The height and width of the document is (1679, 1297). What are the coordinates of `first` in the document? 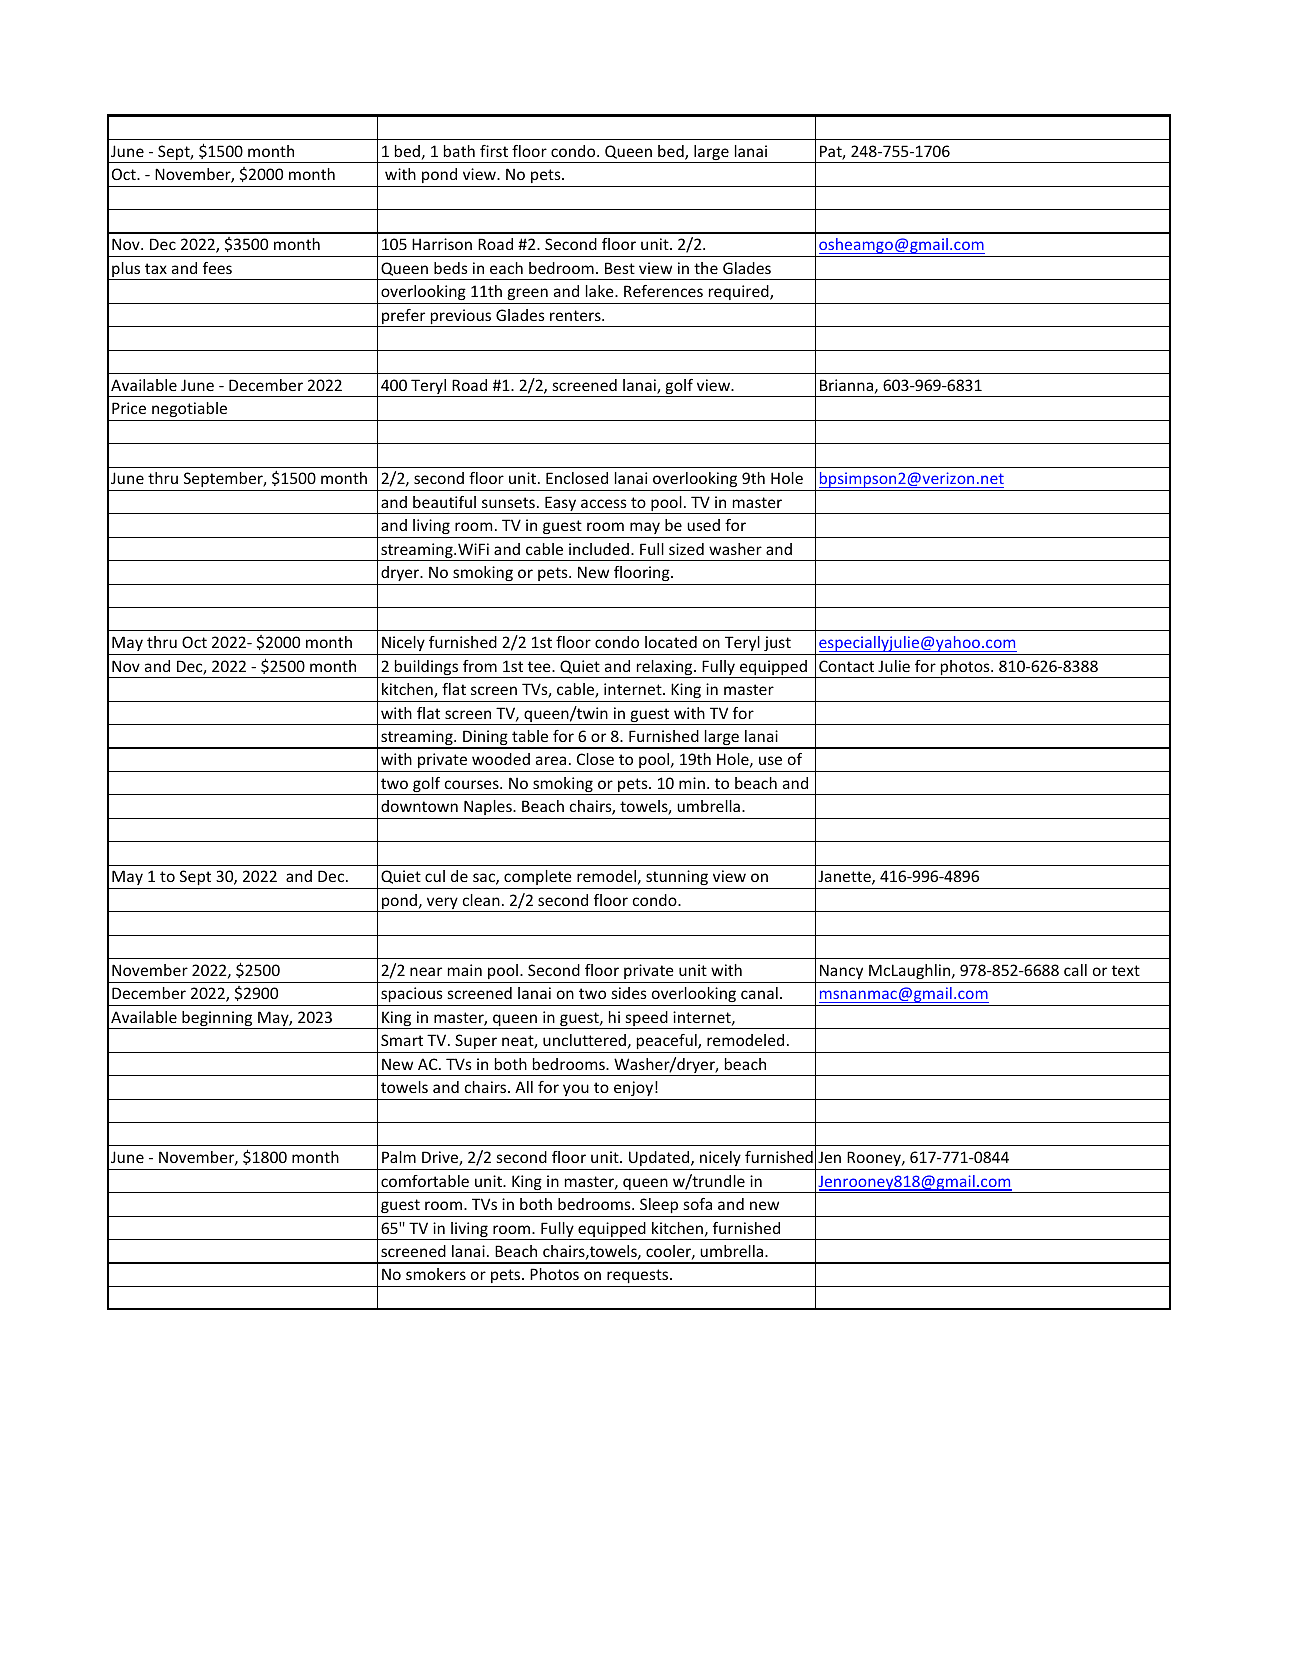 It's located at (494, 151).
